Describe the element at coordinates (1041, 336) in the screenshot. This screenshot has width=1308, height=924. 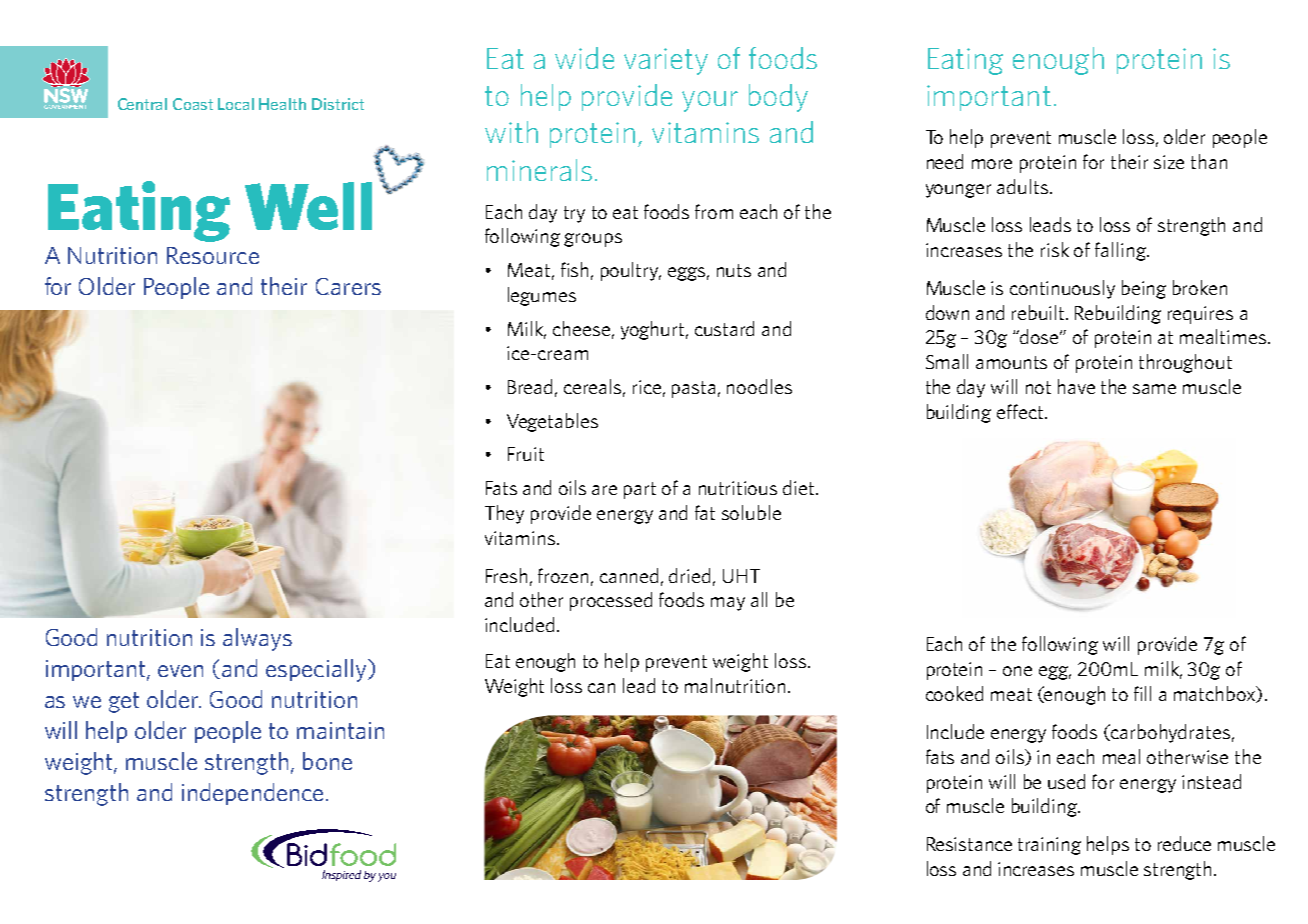
I see `dose` at that location.
